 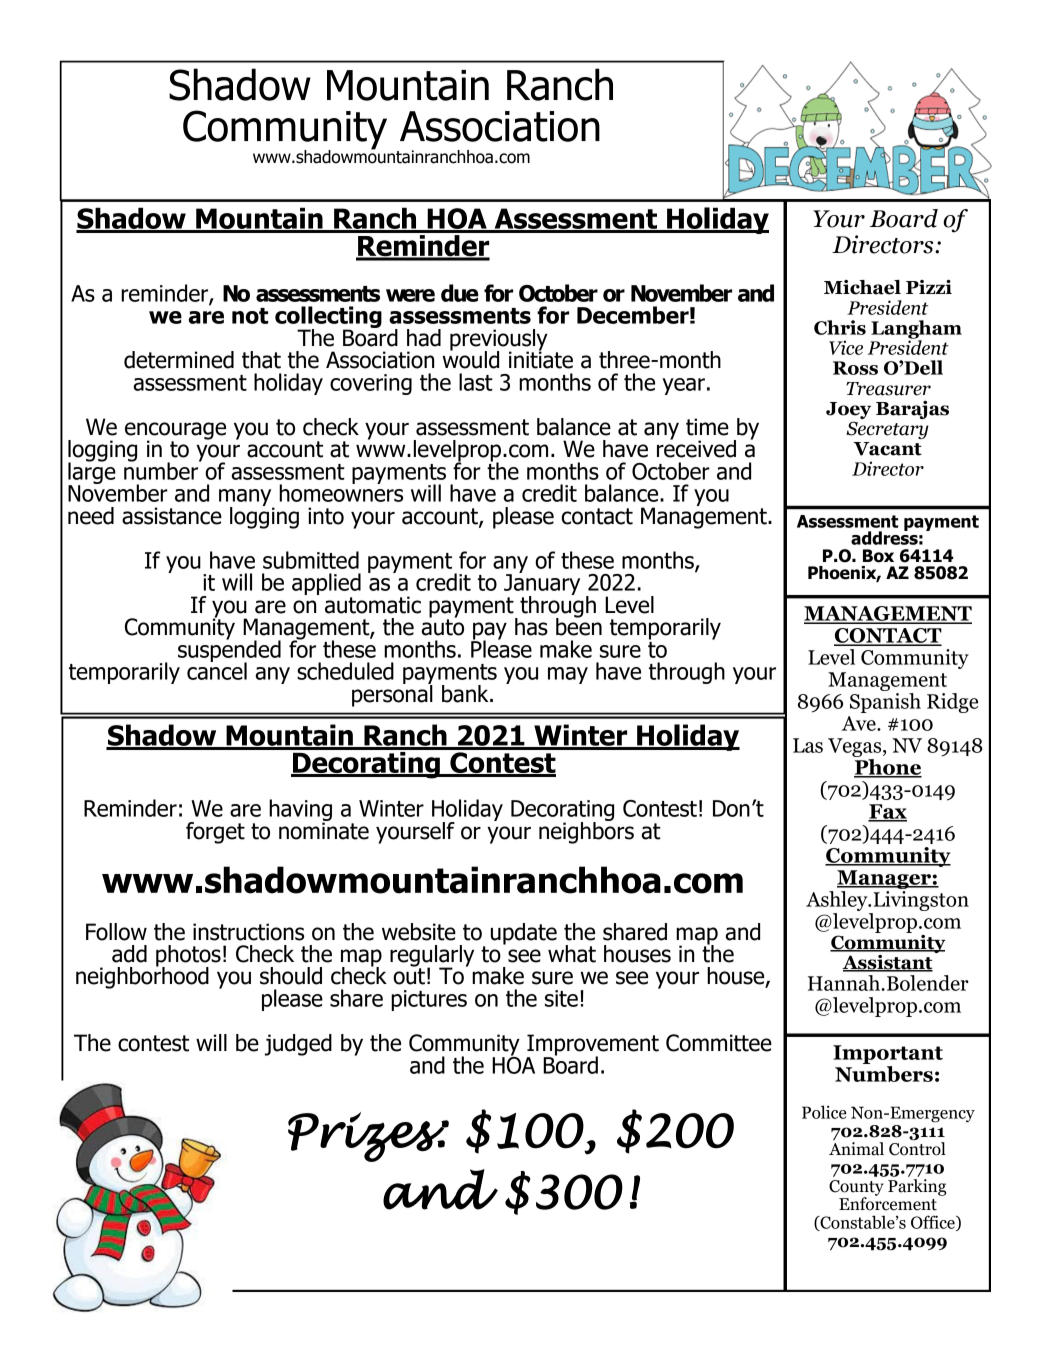 What do you see at coordinates (840, 327) in the page?
I see `Chris` at bounding box center [840, 327].
